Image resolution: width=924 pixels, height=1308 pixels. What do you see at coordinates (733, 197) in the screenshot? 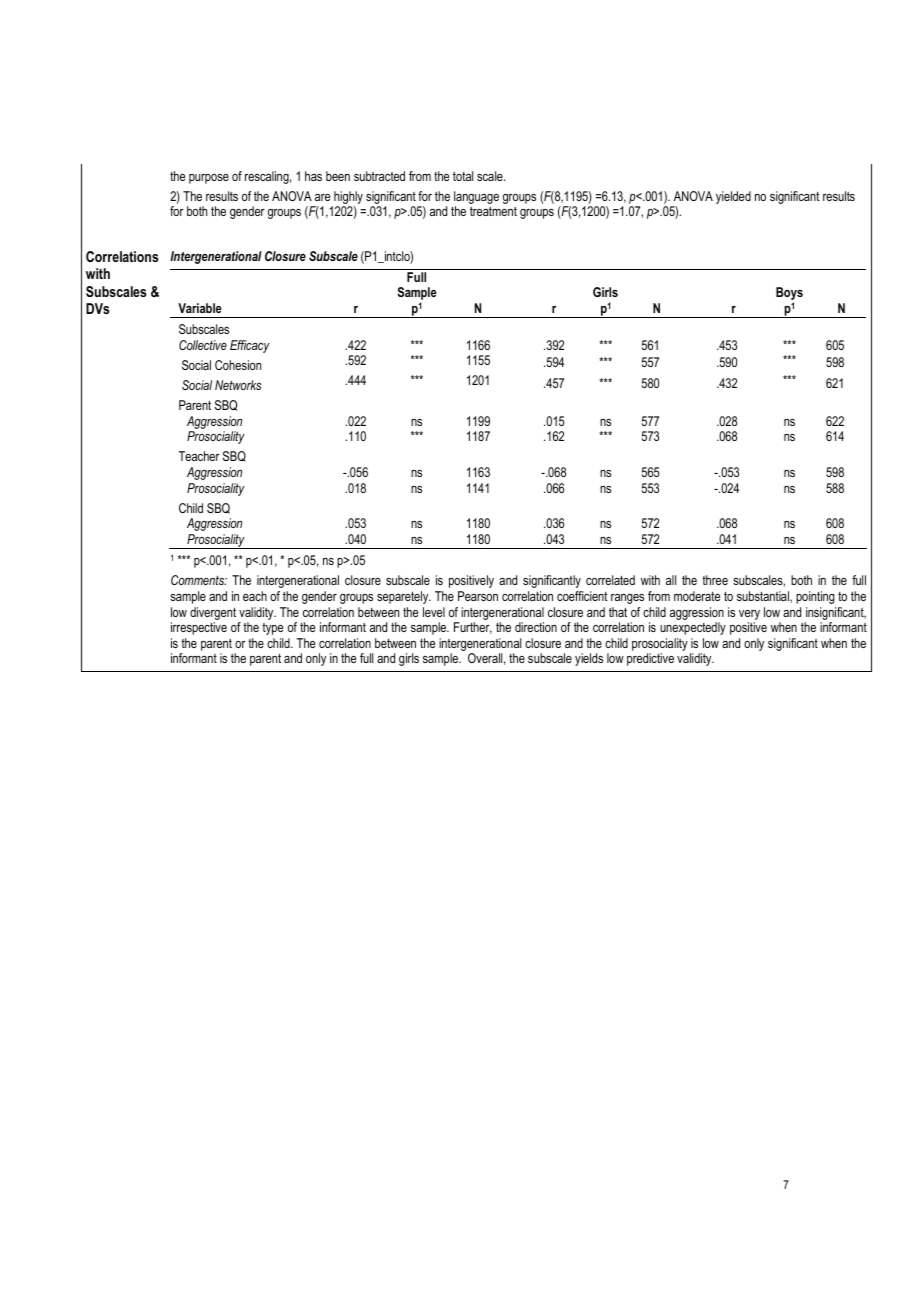
I see `yielded` at bounding box center [733, 197].
